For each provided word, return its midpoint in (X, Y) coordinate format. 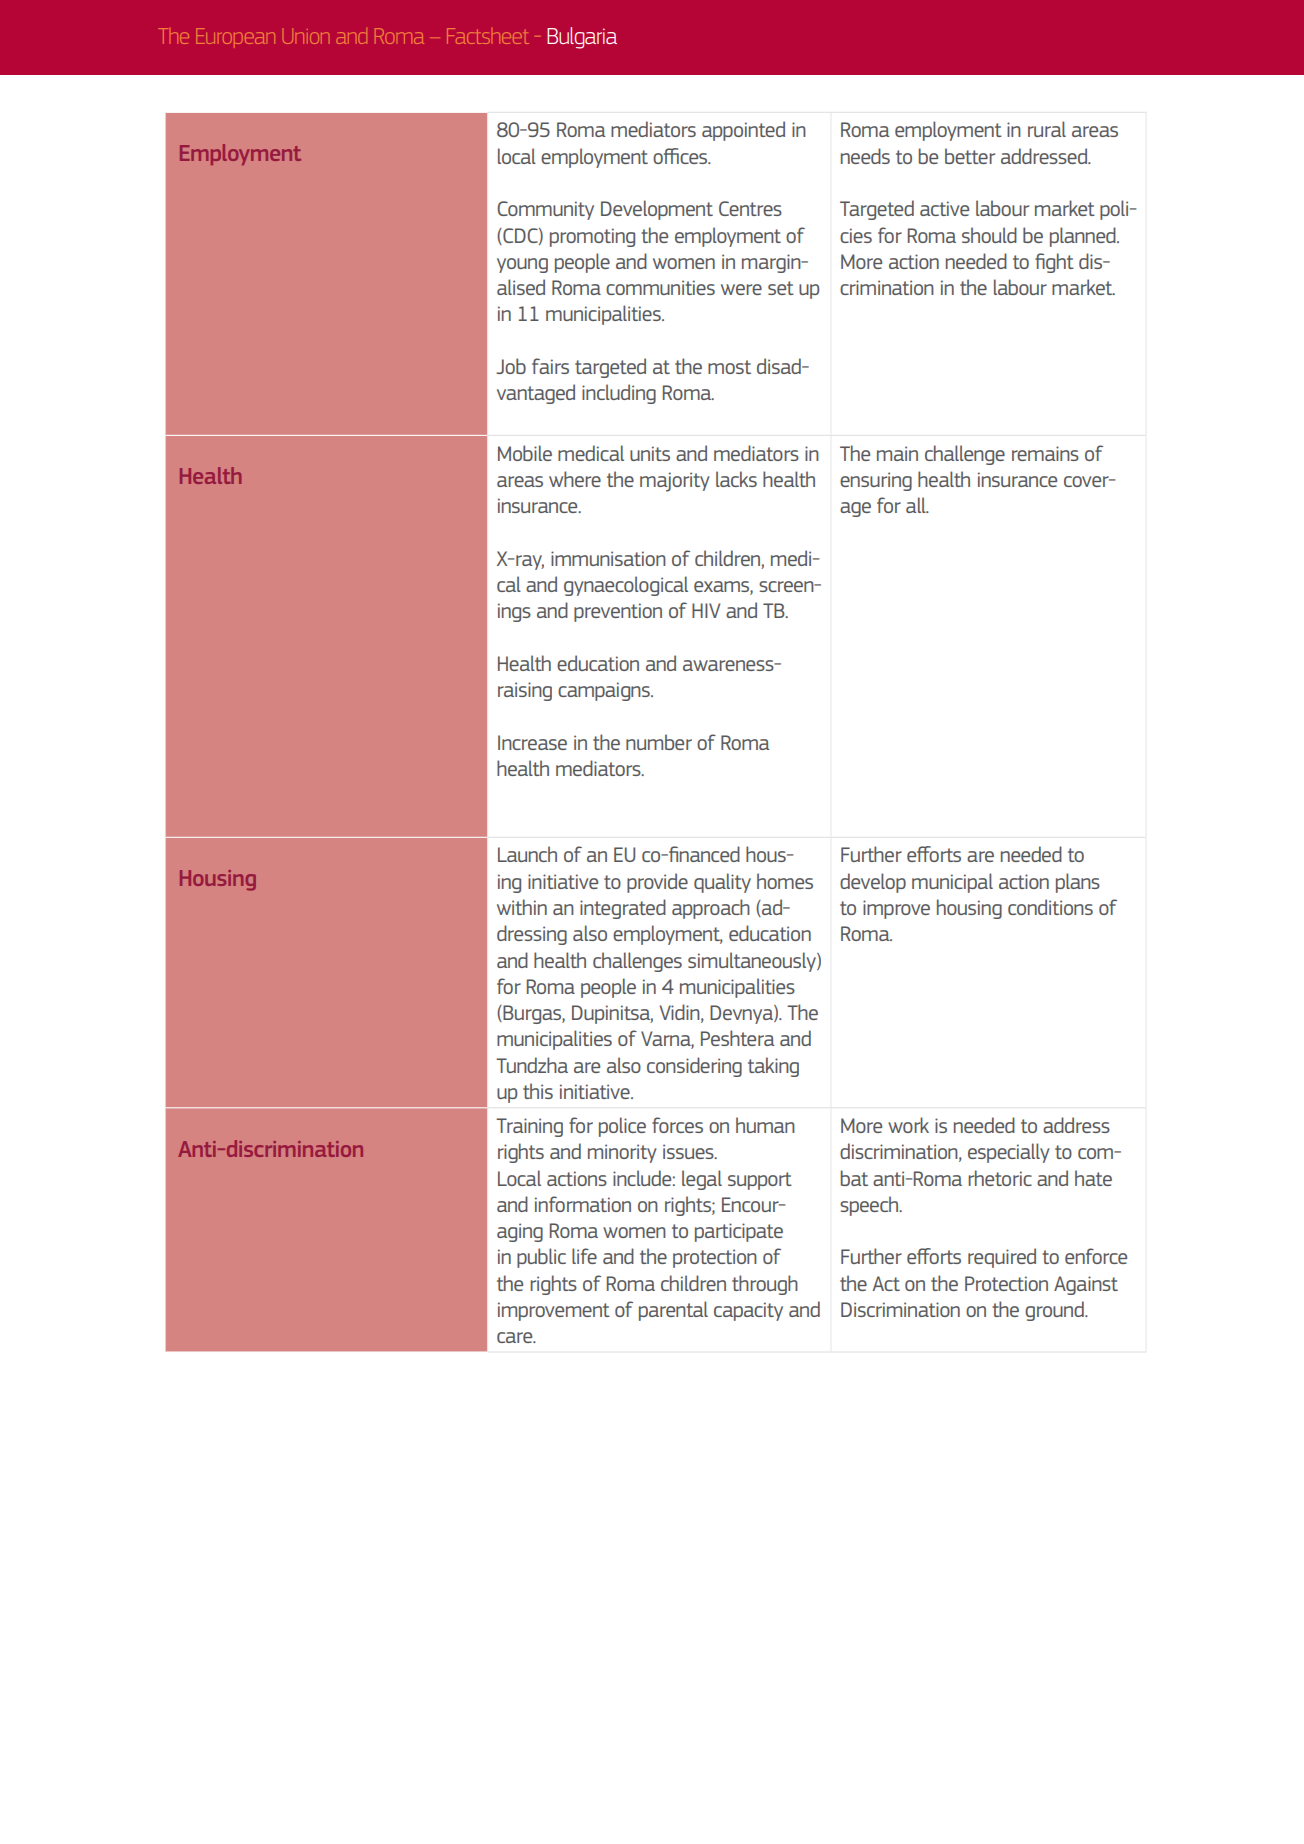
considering (694, 1067)
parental (673, 1311)
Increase (532, 742)
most (729, 367)
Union (306, 36)
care (516, 1337)
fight (1054, 263)
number (659, 742)
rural (1047, 129)
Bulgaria (582, 38)
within (522, 907)
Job (511, 366)
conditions (1050, 907)
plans (1078, 883)
